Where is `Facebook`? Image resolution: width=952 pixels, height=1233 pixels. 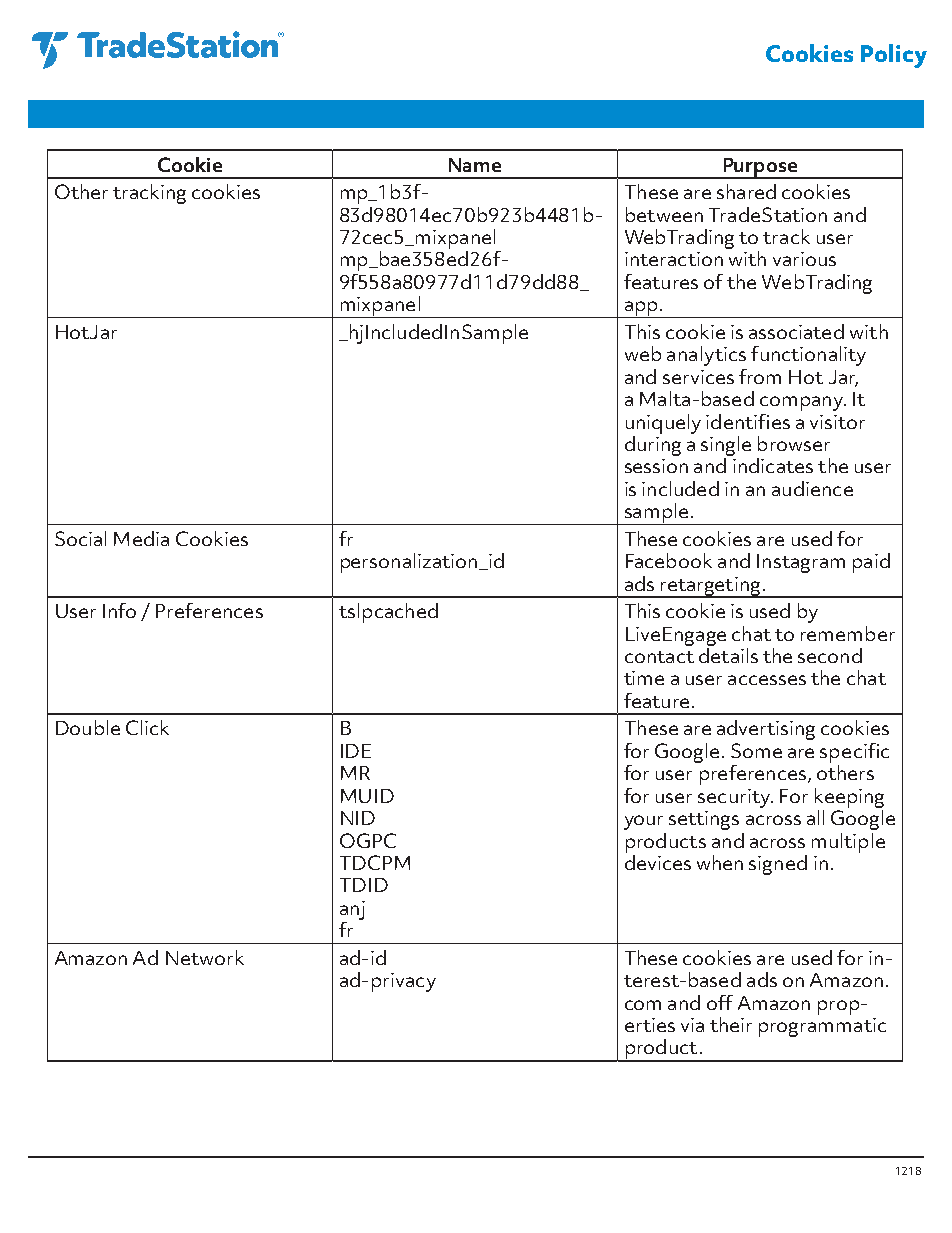 Facebook is located at coordinates (669, 560).
